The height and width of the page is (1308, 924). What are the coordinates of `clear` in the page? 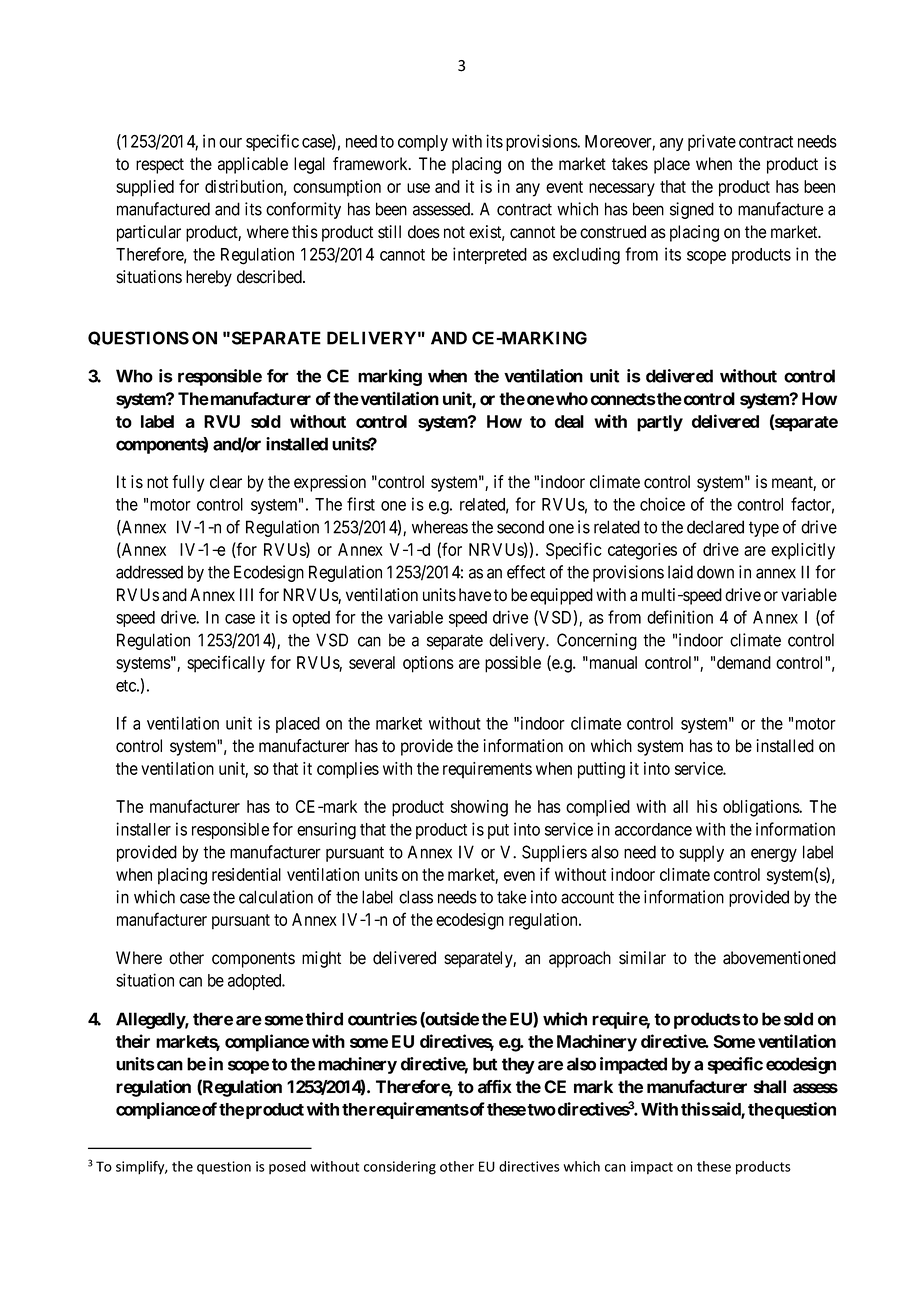 It's located at (226, 482).
